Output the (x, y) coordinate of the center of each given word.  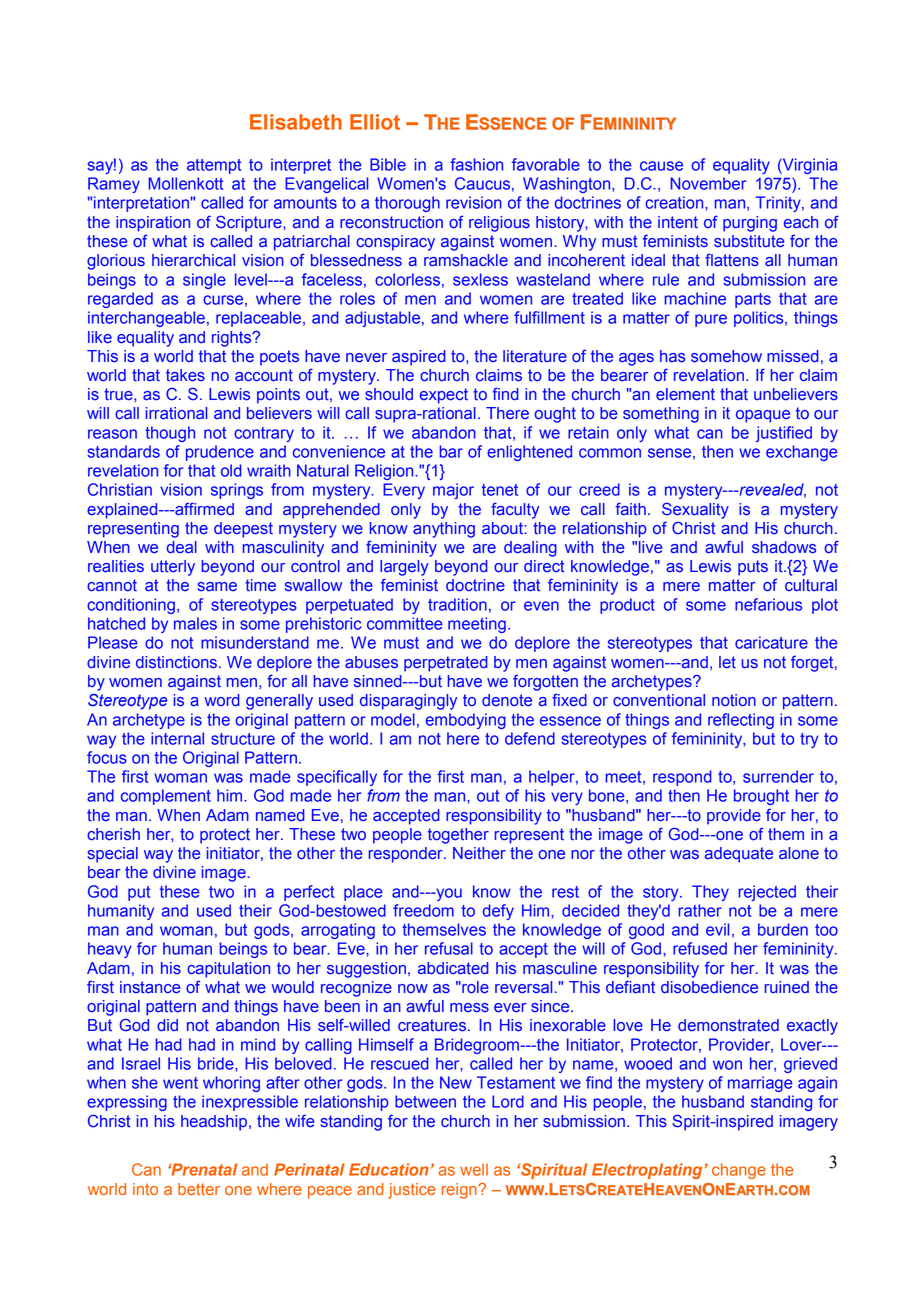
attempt (214, 166)
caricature (771, 642)
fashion (476, 164)
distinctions (176, 662)
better (199, 1189)
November (708, 183)
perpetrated (446, 664)
